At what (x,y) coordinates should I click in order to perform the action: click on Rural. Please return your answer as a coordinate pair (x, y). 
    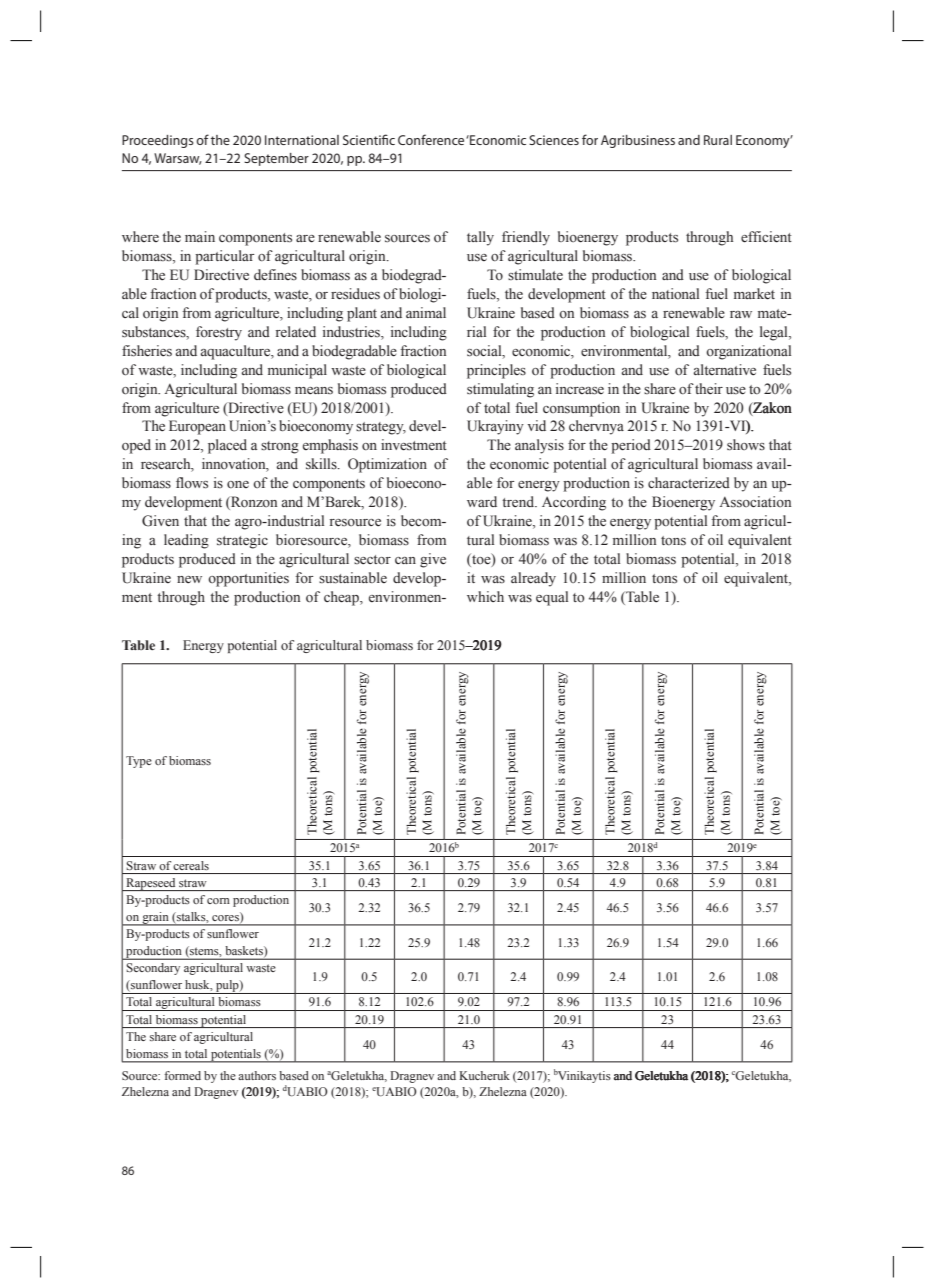
    Looking at the image, I should click on (718, 140).
